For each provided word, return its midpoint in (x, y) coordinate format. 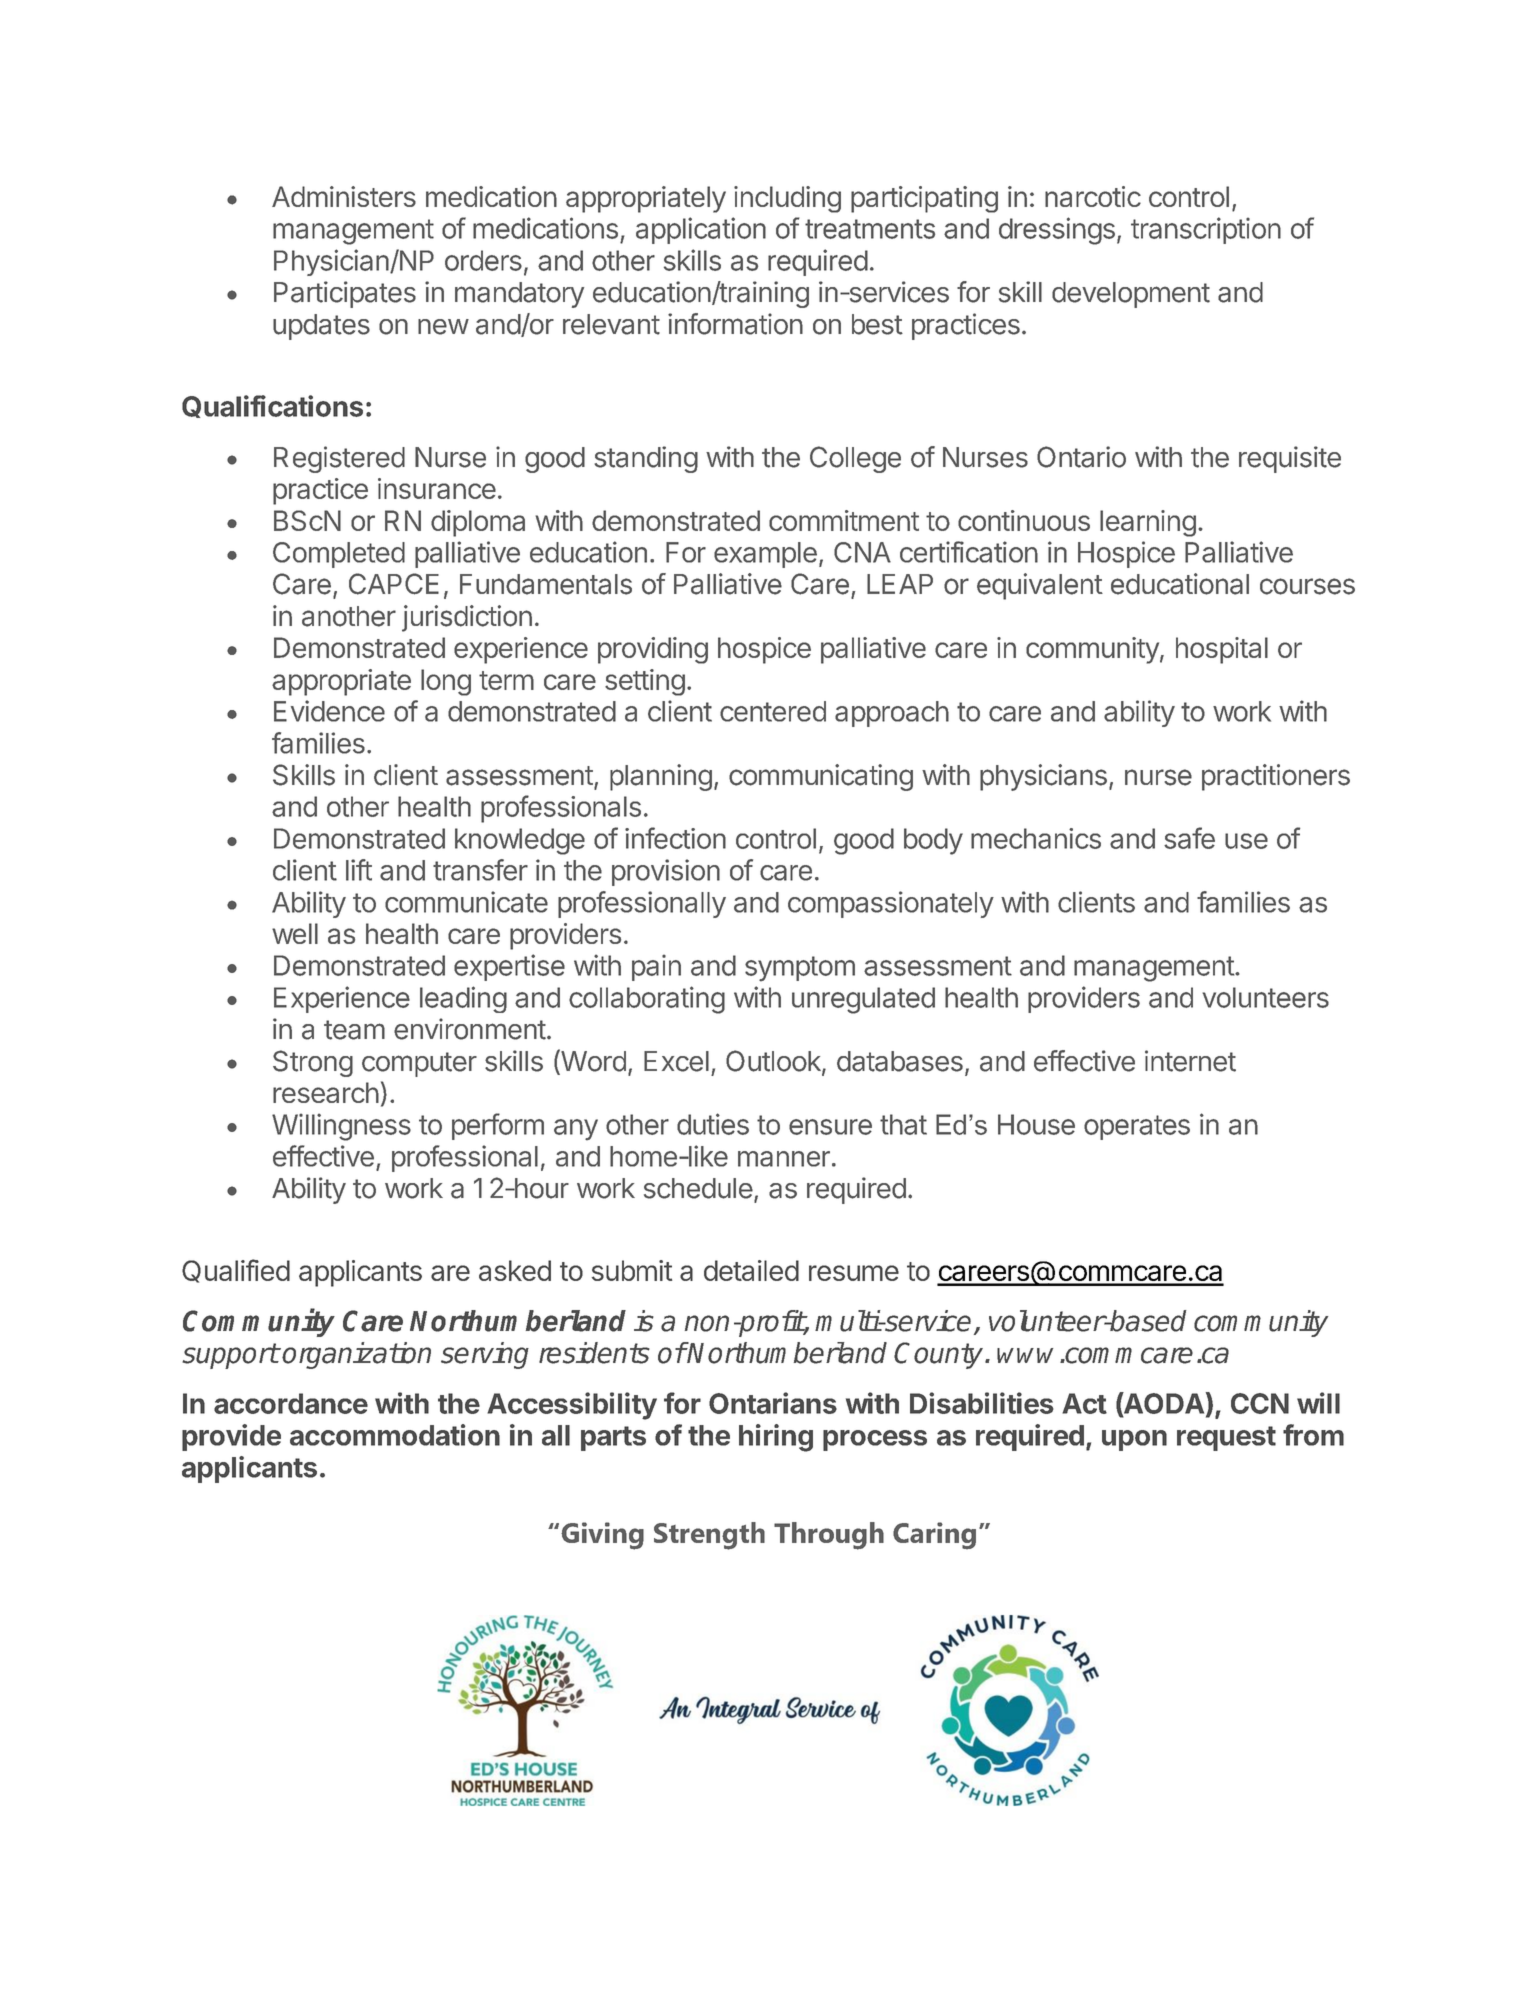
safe (1189, 838)
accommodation (395, 1435)
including (787, 199)
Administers (344, 196)
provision (666, 872)
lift (359, 870)
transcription (1206, 230)
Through (829, 1536)
